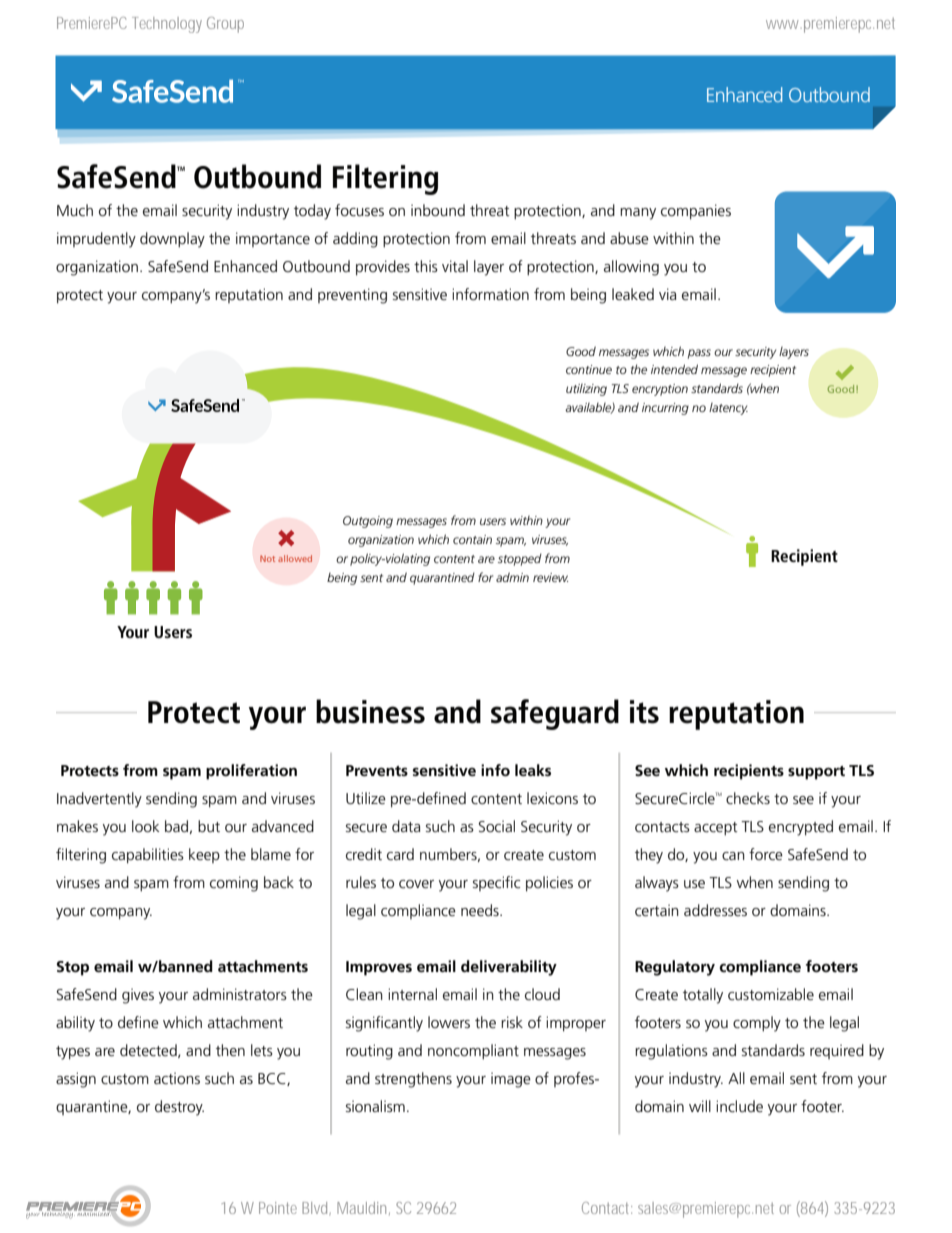  I want to click on look, so click(145, 826).
